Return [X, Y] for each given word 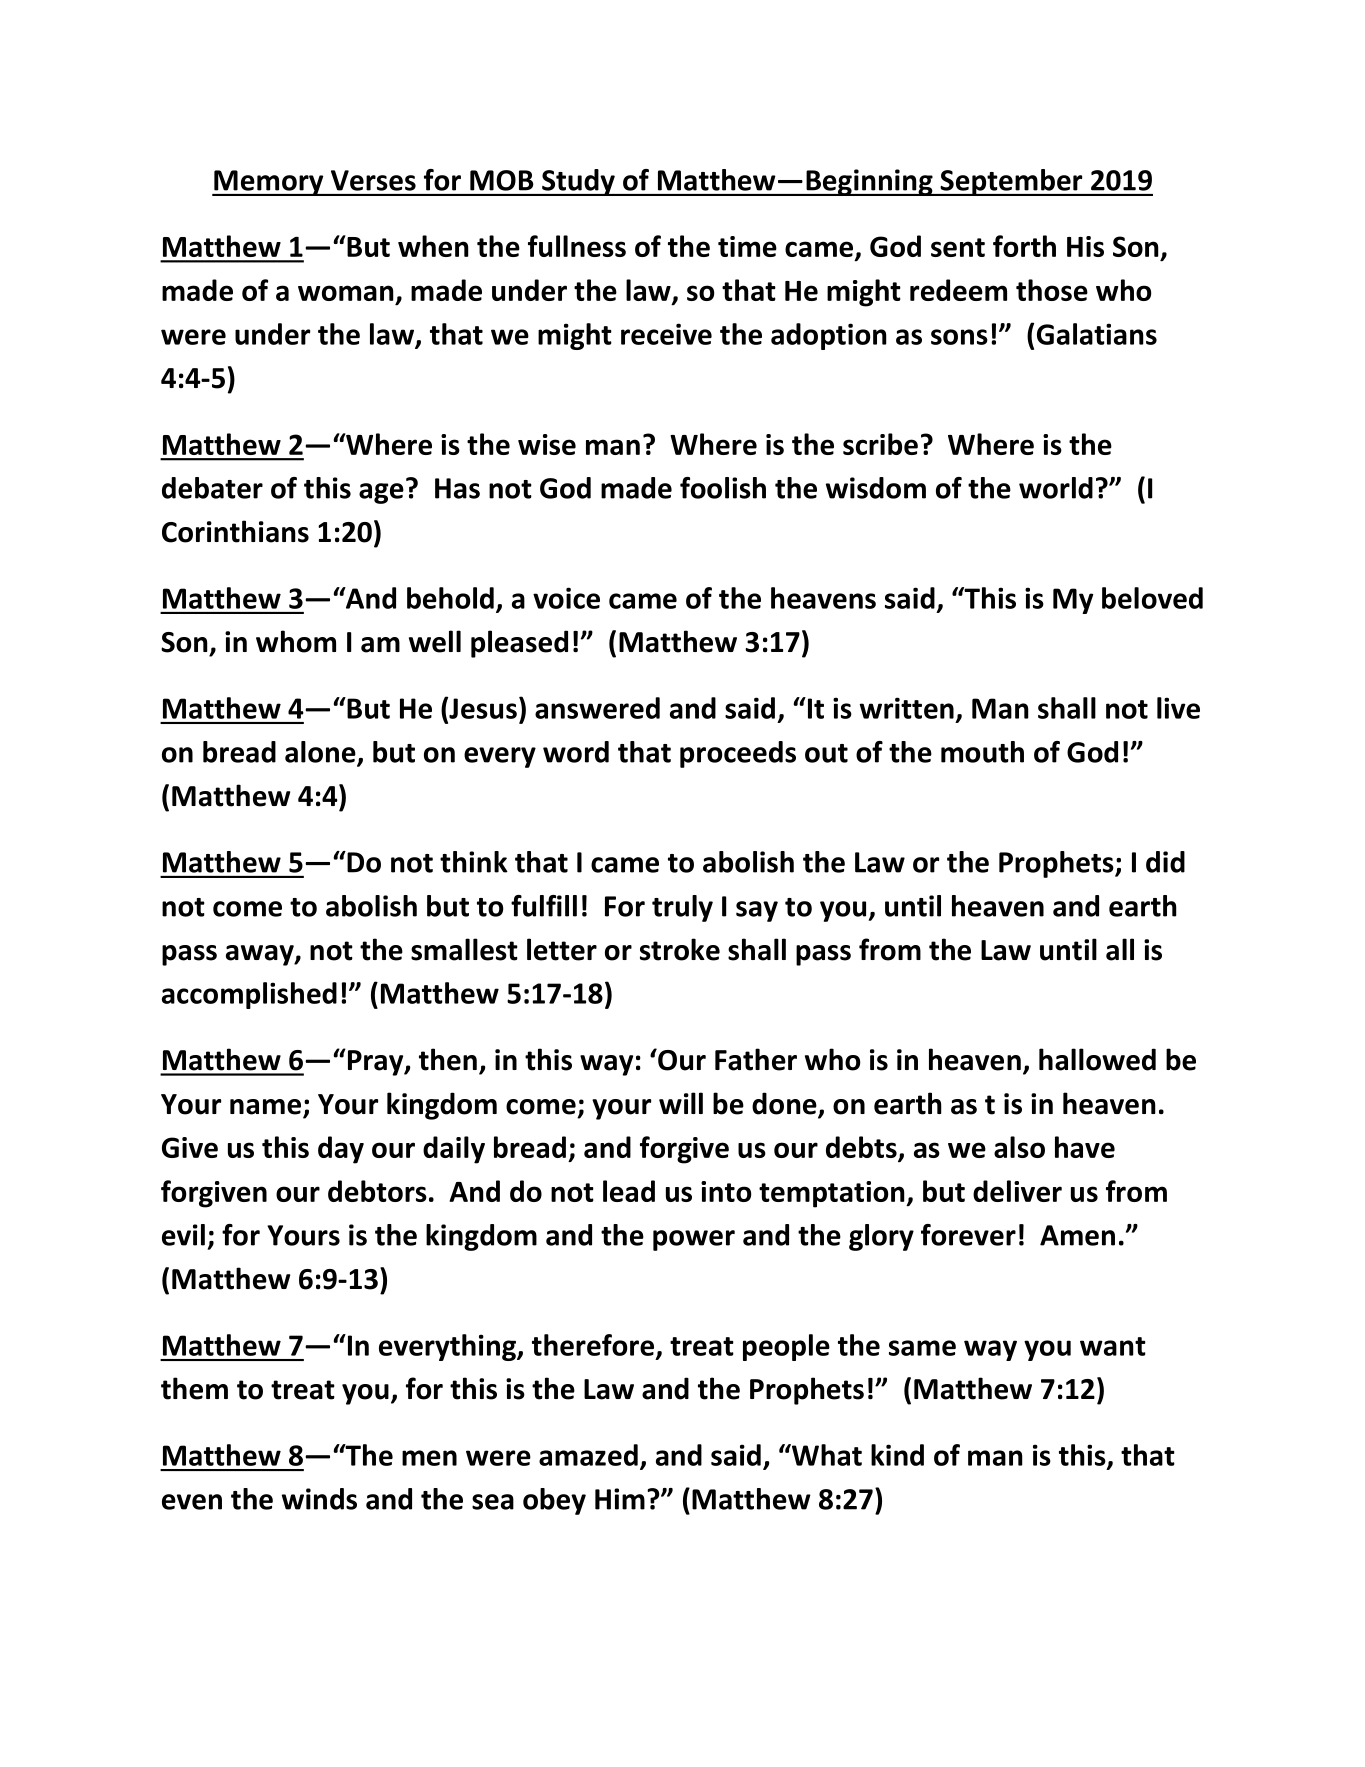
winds [319, 1499]
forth [1024, 246]
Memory [269, 183]
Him [620, 1499]
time [747, 246]
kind [897, 1455]
